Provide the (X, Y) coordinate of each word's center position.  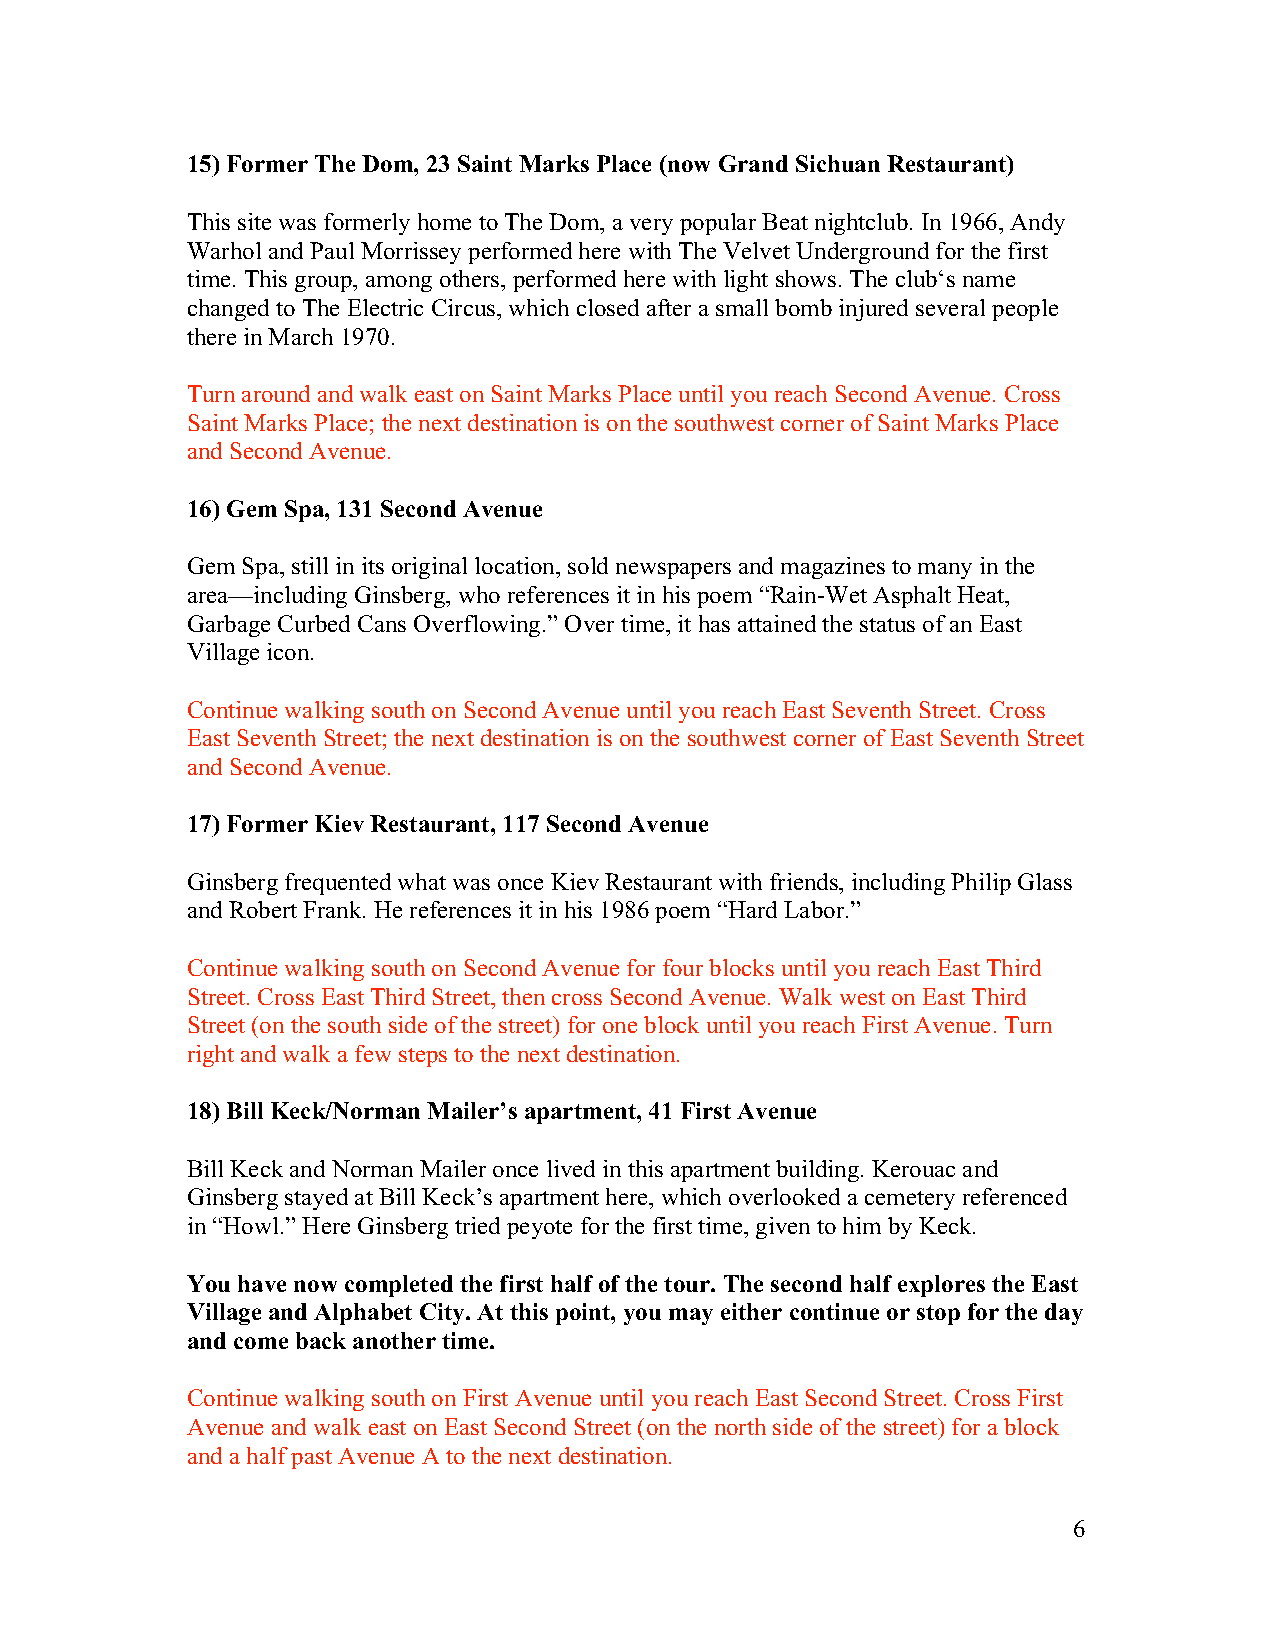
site (254, 221)
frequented (338, 884)
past (311, 1459)
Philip (981, 884)
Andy (1037, 224)
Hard (752, 909)
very (651, 226)
